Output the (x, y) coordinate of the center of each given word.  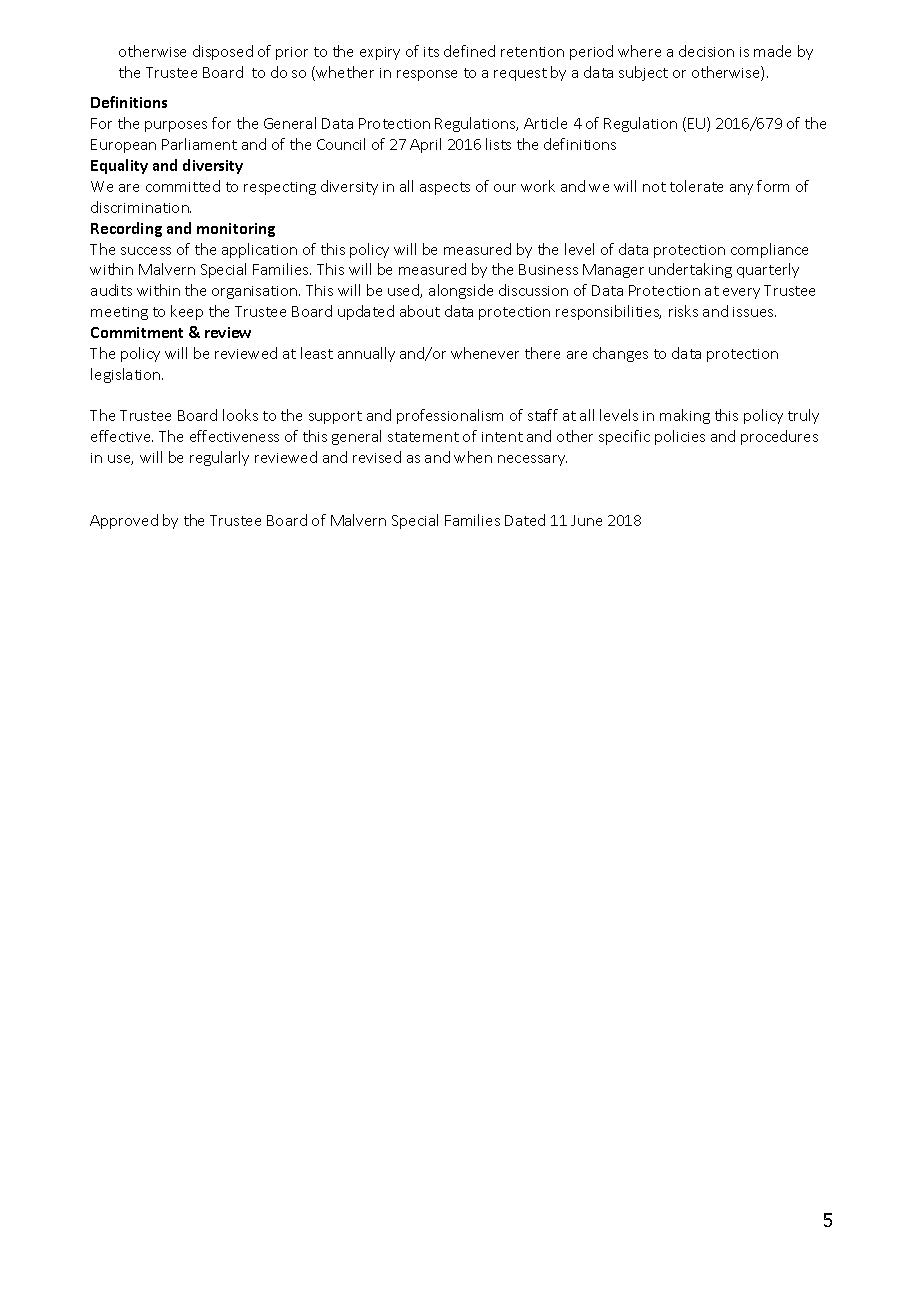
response (427, 75)
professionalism (450, 416)
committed (183, 186)
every (741, 293)
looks (240, 415)
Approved (124, 521)
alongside (461, 291)
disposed (223, 52)
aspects (445, 188)
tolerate (696, 186)
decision (706, 51)
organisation (256, 292)
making (685, 416)
